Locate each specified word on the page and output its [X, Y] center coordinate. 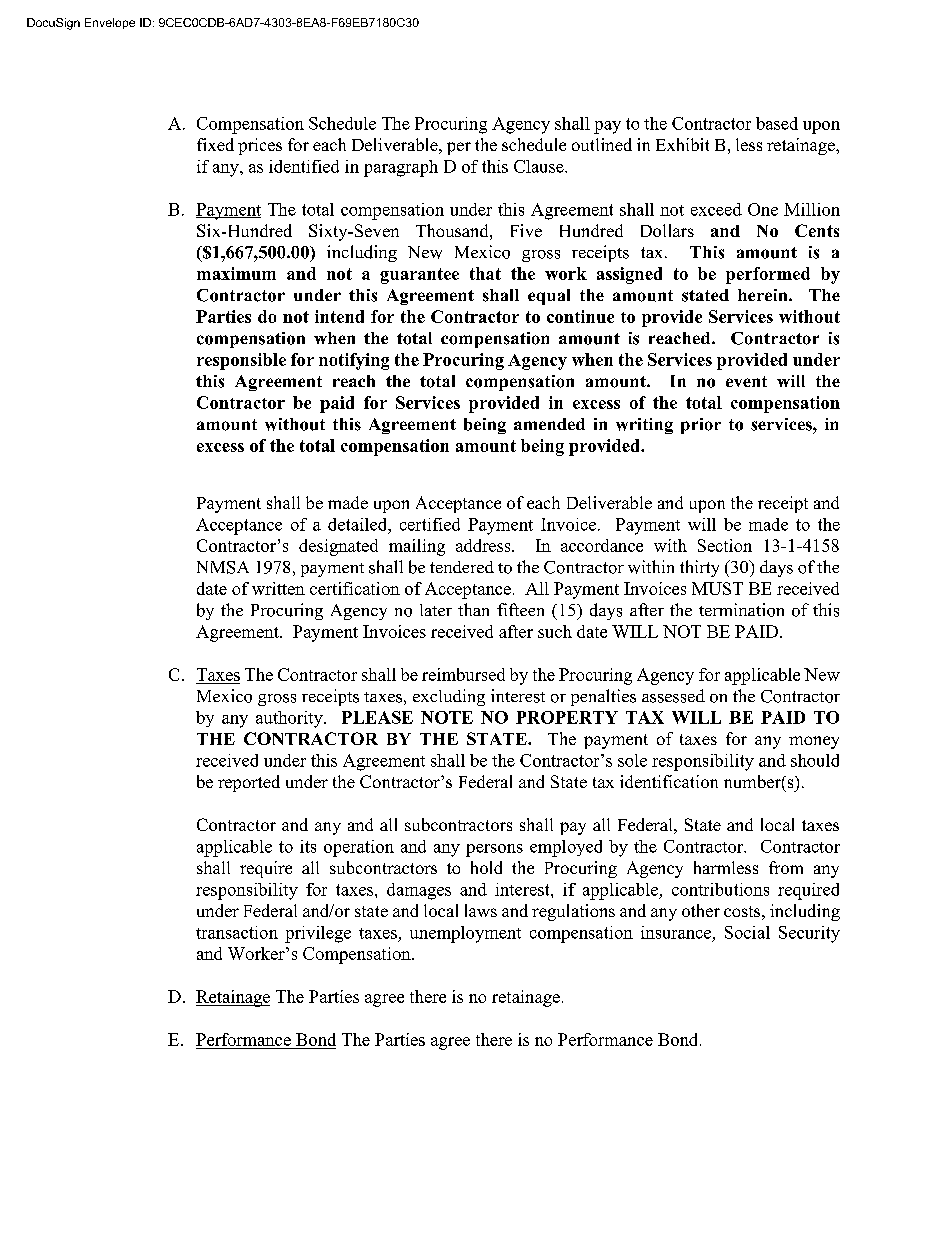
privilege [318, 934]
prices [260, 146]
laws [481, 910]
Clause [540, 166]
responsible [241, 361]
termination [741, 610]
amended [549, 424]
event [746, 381]
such [555, 631]
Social [747, 932]
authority [290, 719]
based [777, 123]
